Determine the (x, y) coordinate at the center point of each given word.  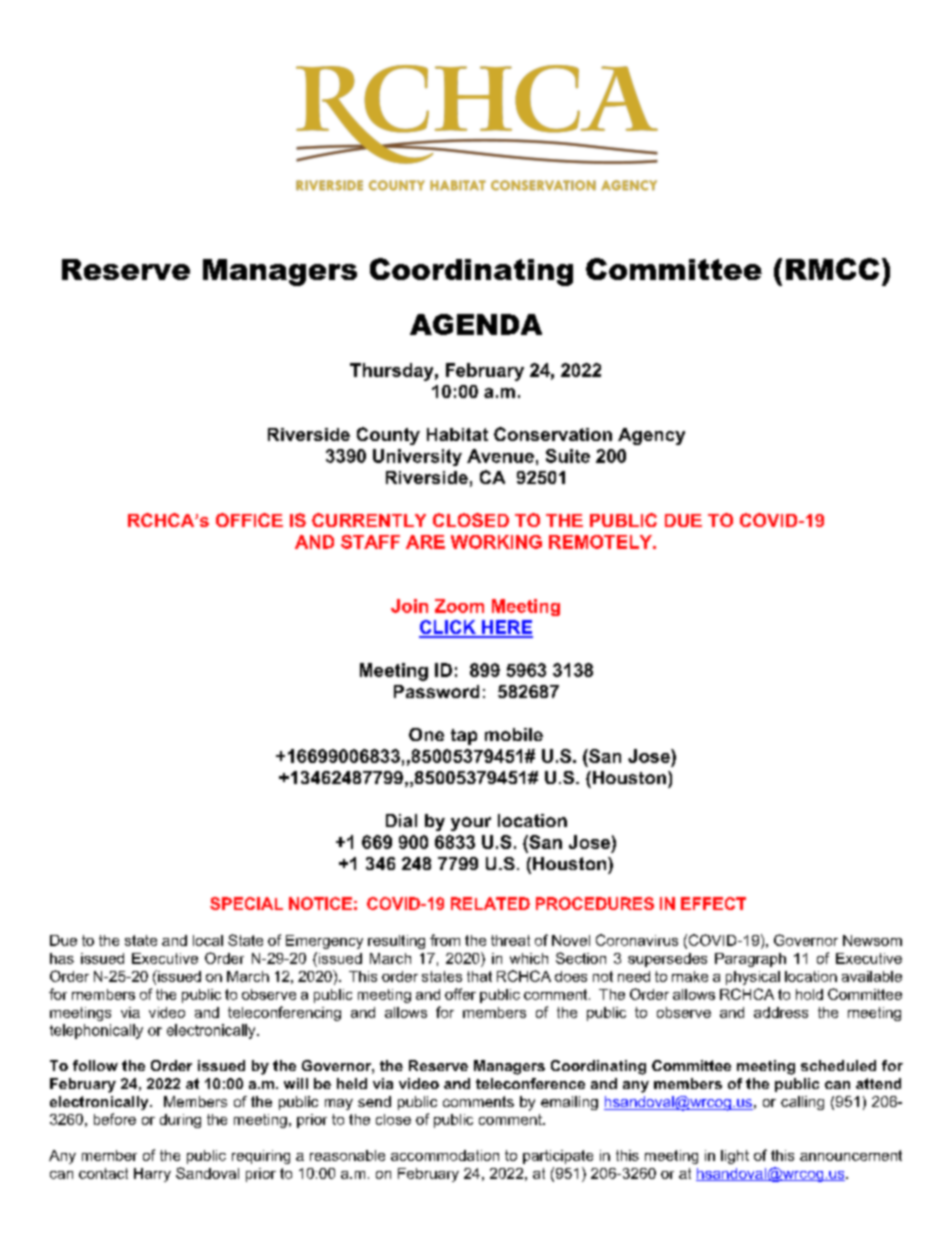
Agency (651, 436)
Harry (152, 1175)
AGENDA (476, 324)
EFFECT (713, 903)
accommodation (445, 1155)
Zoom (459, 606)
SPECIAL (246, 903)
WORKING (496, 542)
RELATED (490, 903)
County (388, 436)
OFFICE (249, 520)
